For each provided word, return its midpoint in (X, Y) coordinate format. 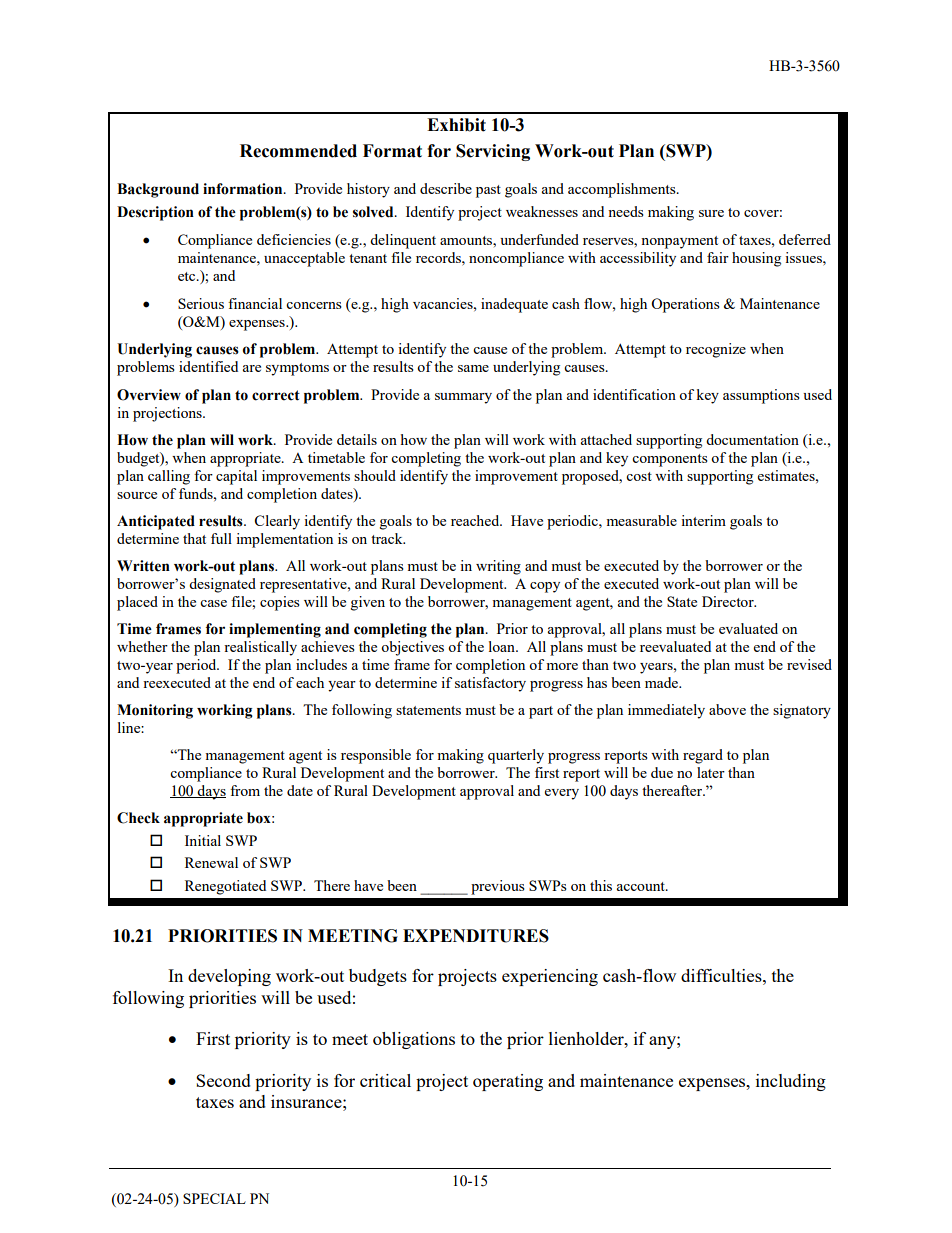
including (791, 1082)
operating (508, 1082)
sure (711, 213)
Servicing (493, 152)
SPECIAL (214, 1198)
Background (158, 190)
